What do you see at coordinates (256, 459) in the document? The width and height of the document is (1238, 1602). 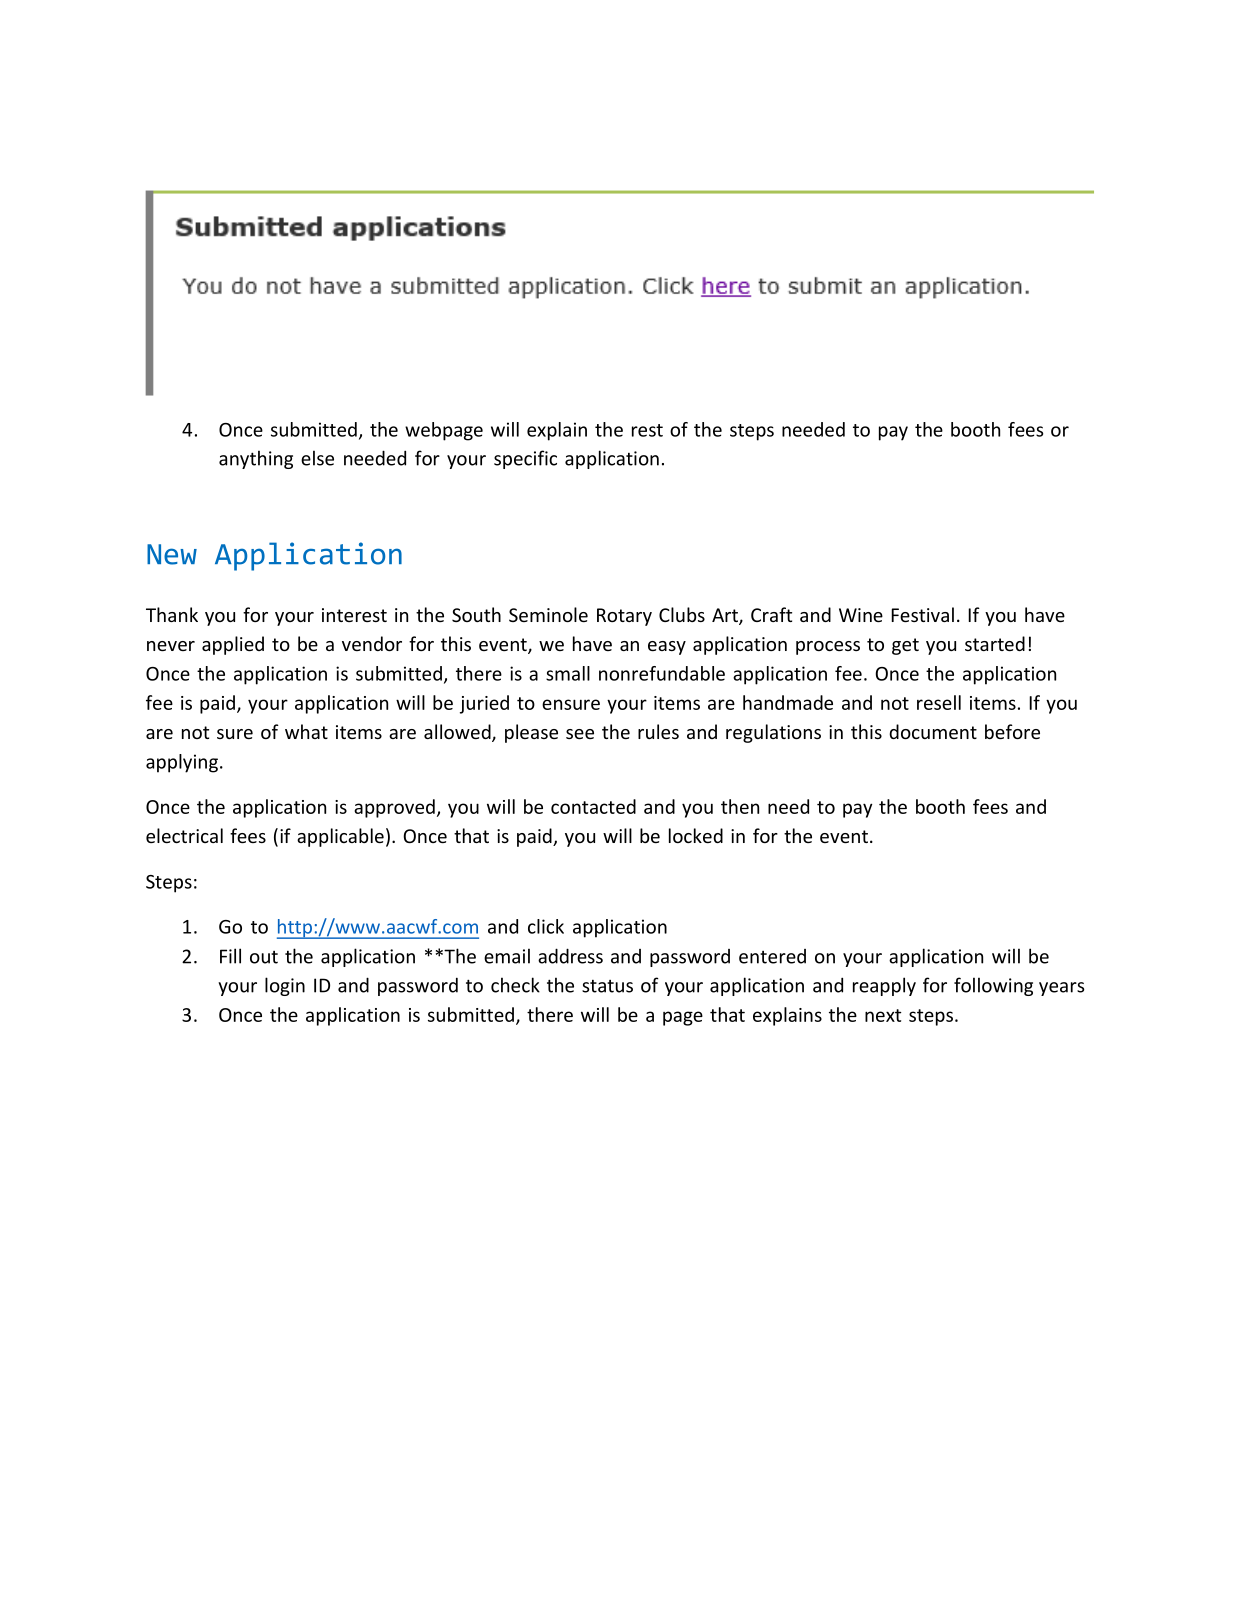 I see `anything` at bounding box center [256, 459].
